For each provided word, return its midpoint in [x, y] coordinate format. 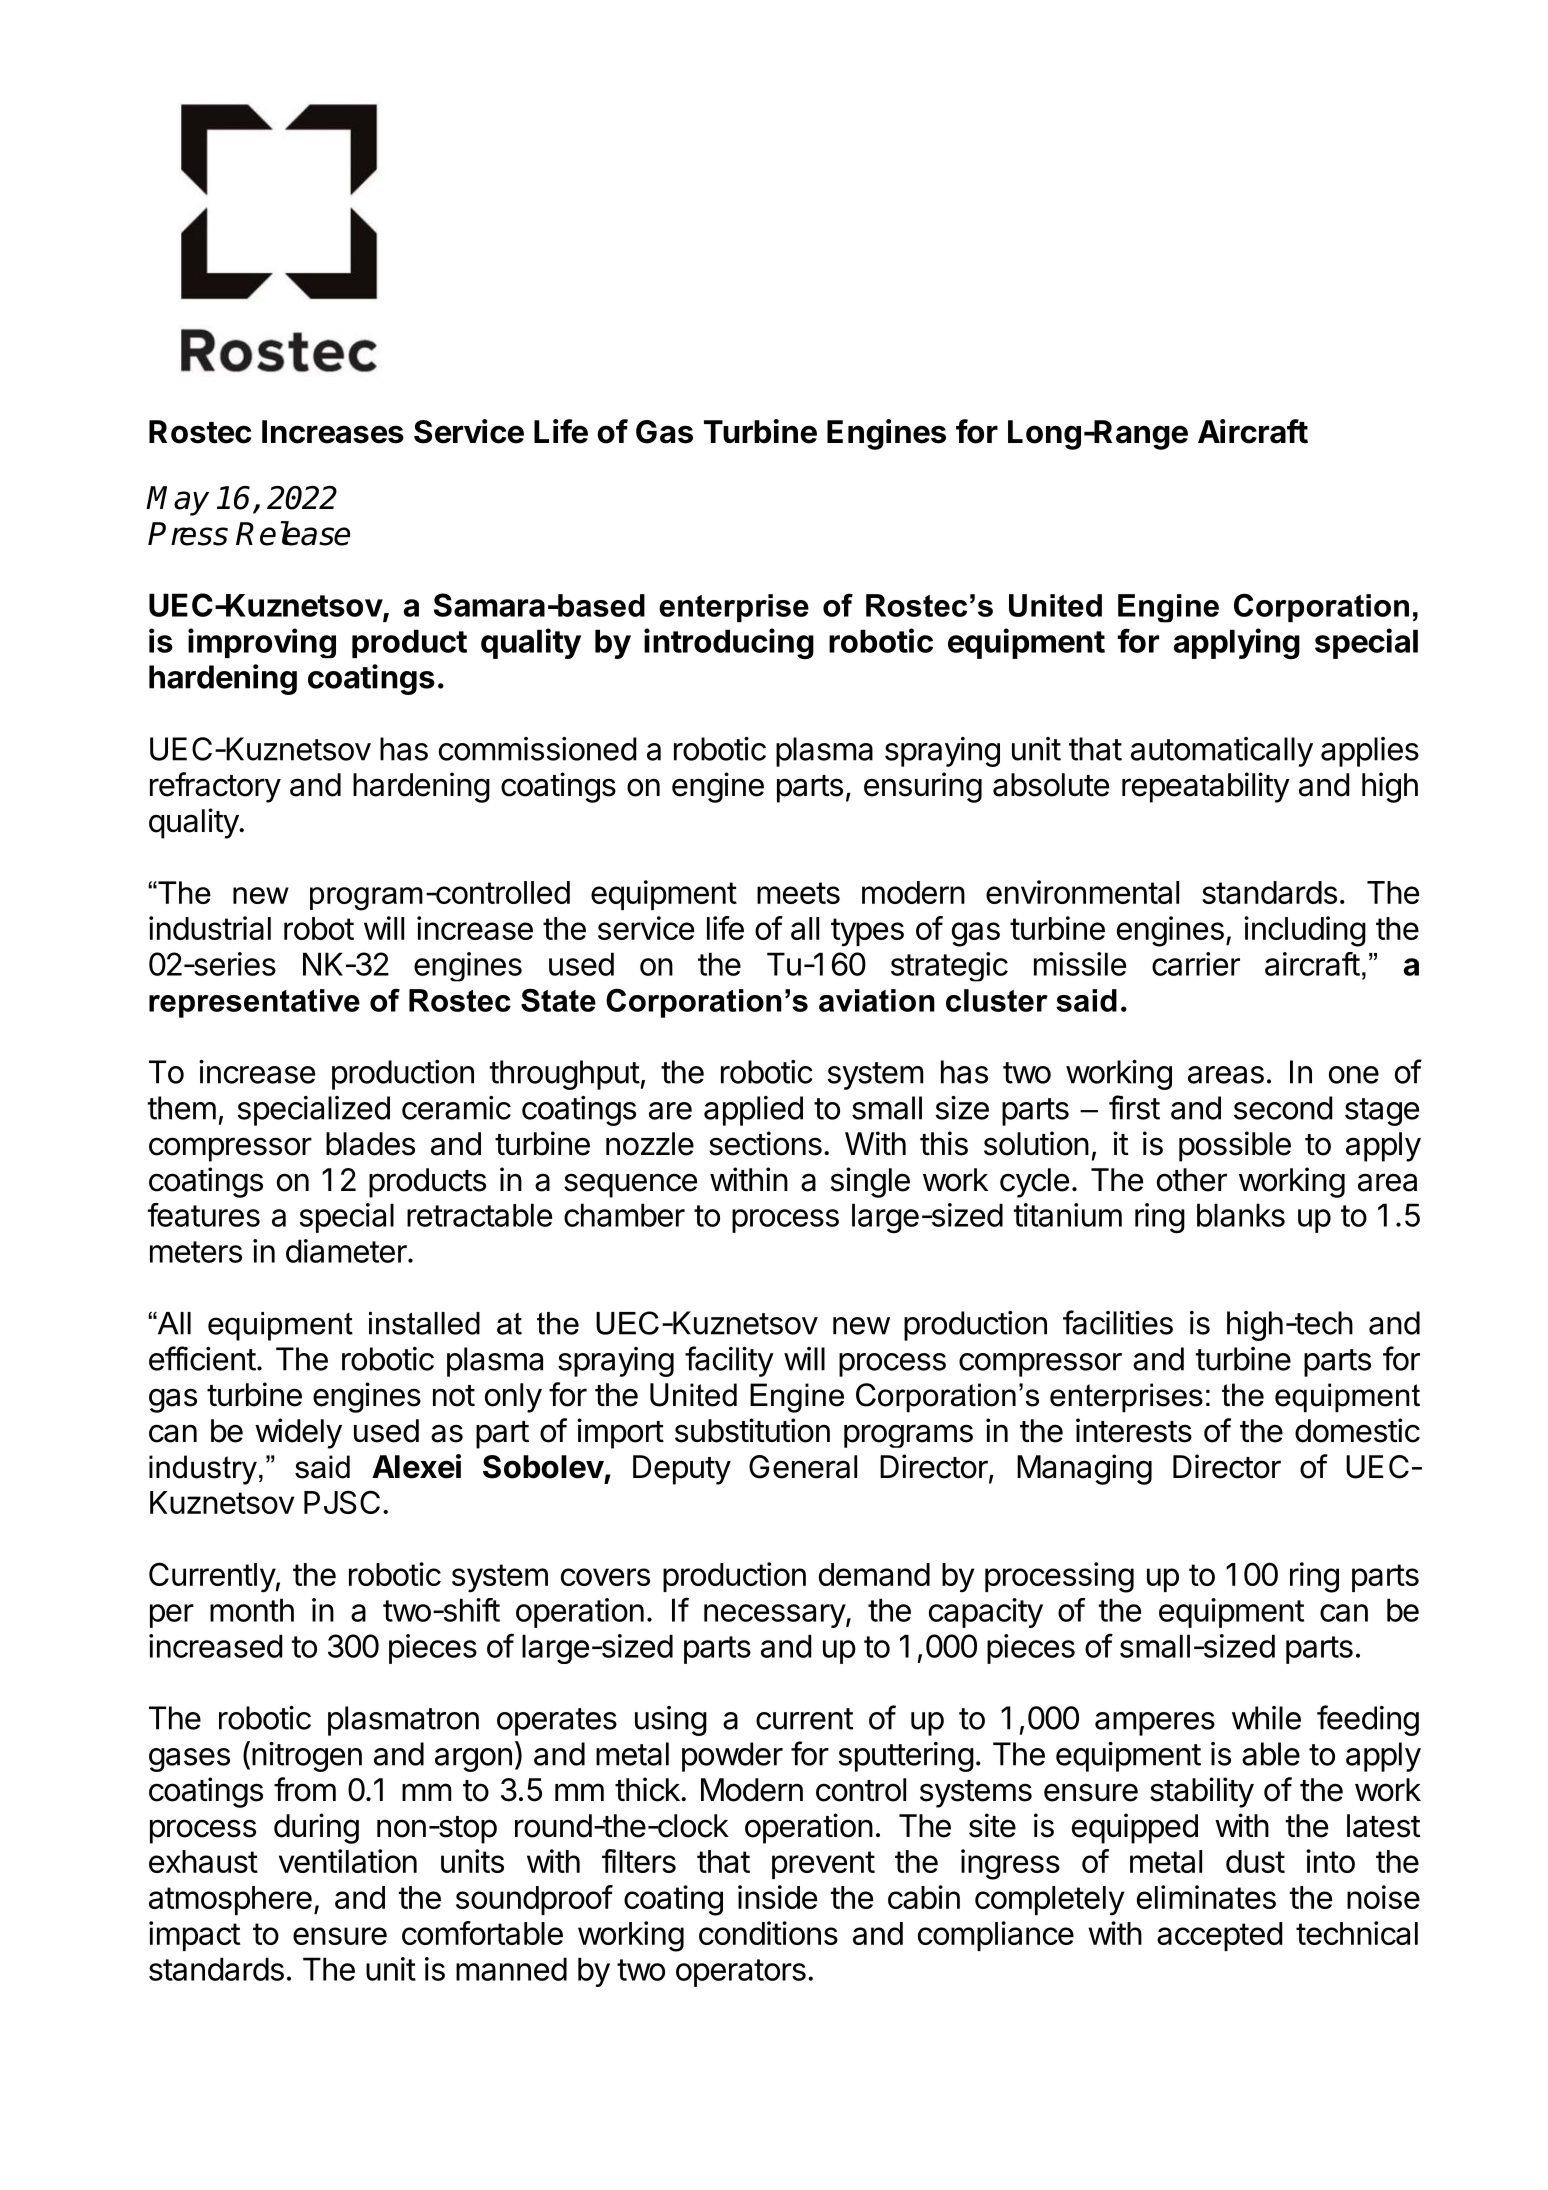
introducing [729, 643]
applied [753, 1111]
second [1283, 1108]
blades [370, 1144]
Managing [1084, 1469]
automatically [1222, 752]
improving [262, 643]
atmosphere [230, 1900]
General [803, 1467]
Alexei [416, 1466]
